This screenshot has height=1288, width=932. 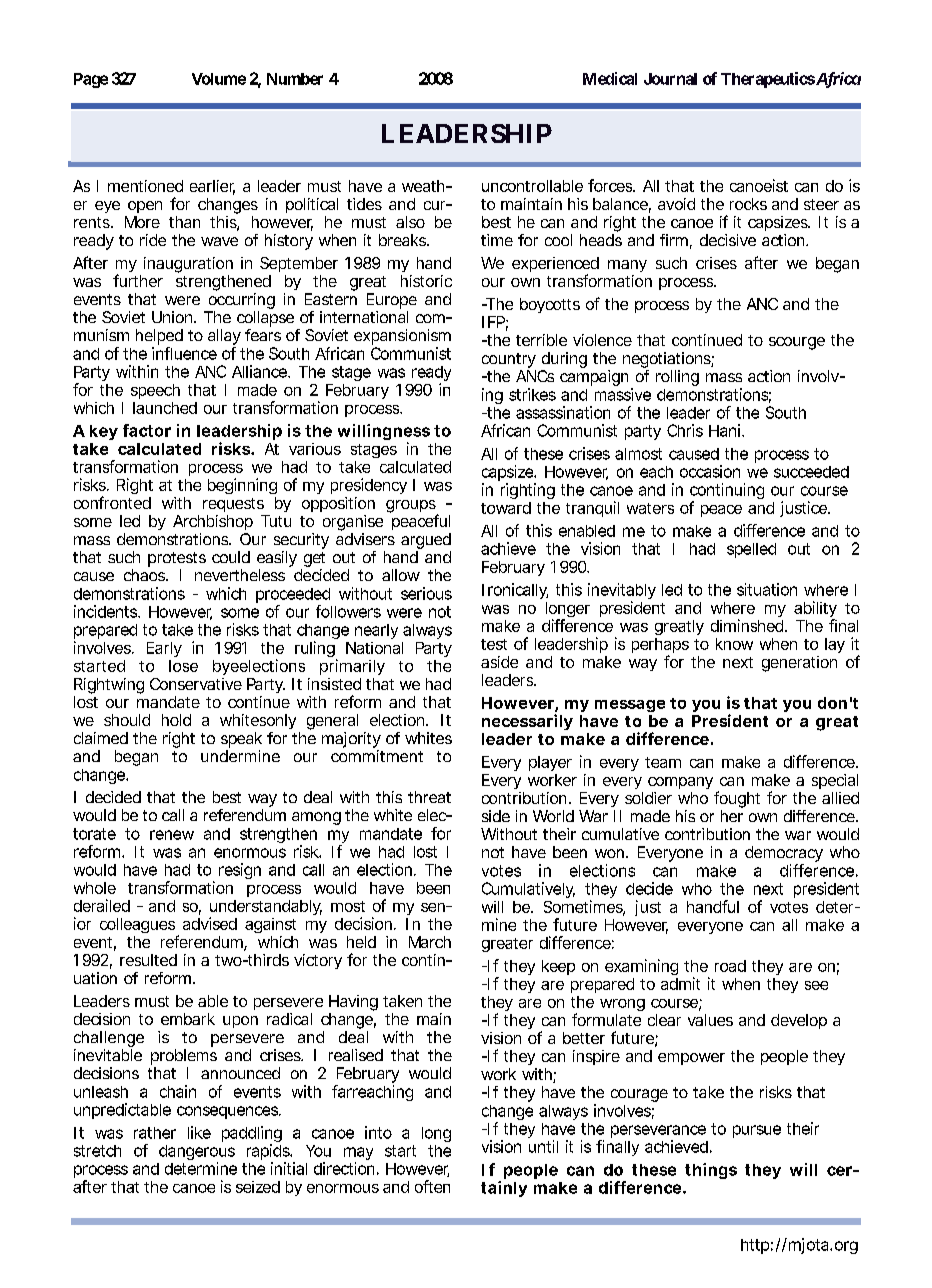 I want to click on factor, so click(x=147, y=430).
